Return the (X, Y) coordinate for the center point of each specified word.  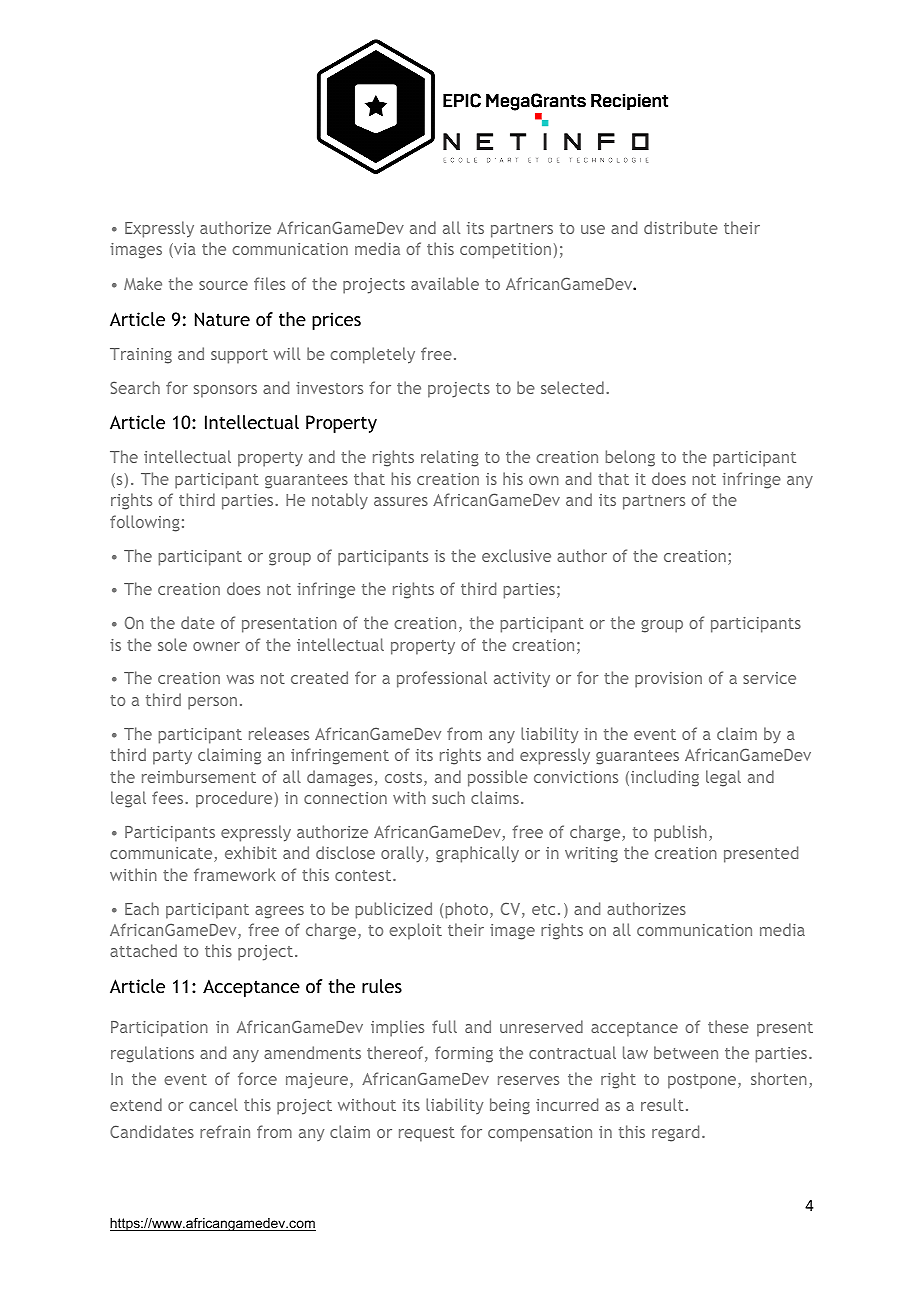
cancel (213, 1104)
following (145, 523)
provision (668, 680)
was (240, 679)
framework (235, 874)
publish (680, 833)
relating (450, 458)
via (184, 250)
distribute (681, 227)
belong (630, 458)
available (445, 283)
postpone (703, 1081)
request (427, 1134)
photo (468, 910)
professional (442, 679)
